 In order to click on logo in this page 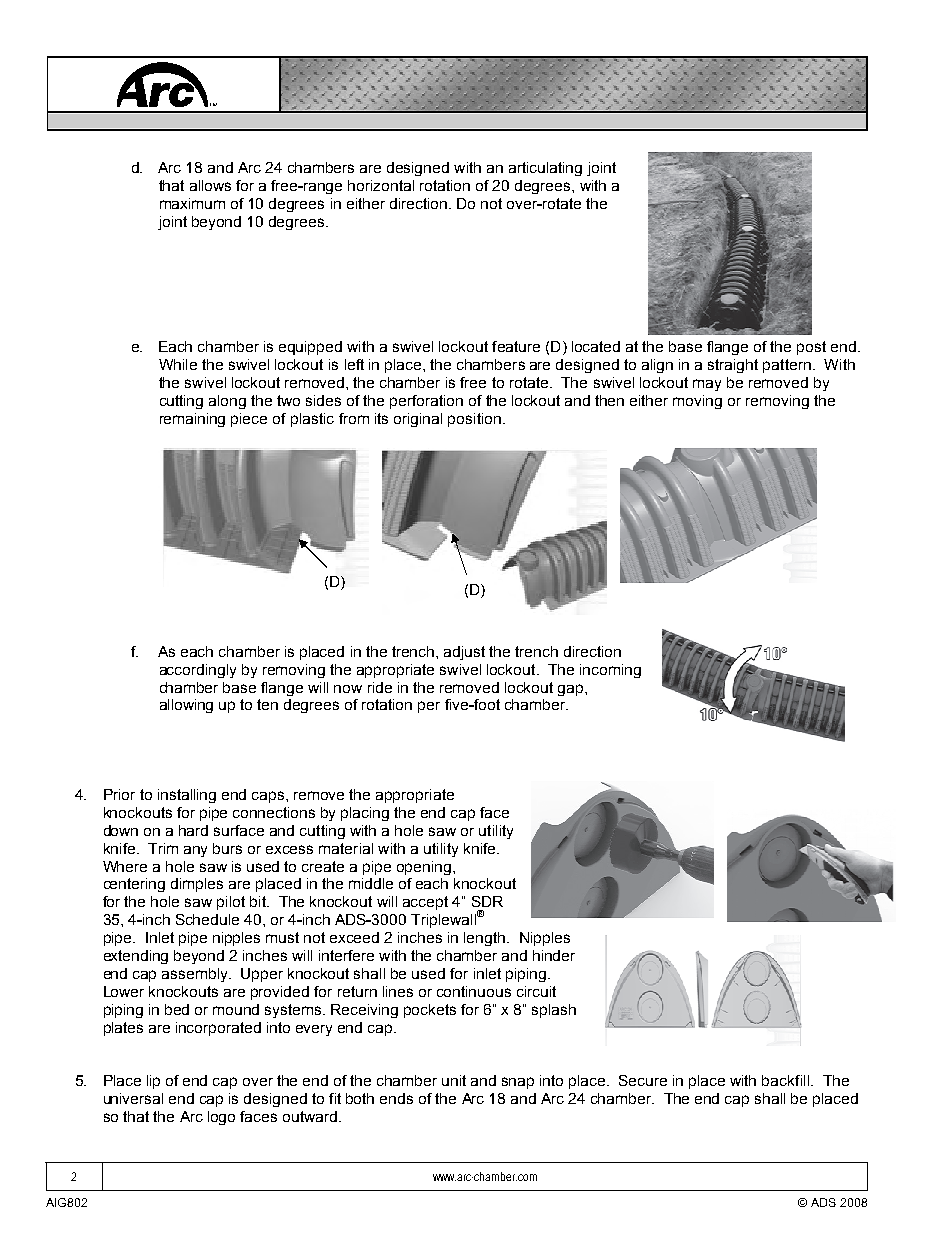, I will do `click(221, 1118)`.
